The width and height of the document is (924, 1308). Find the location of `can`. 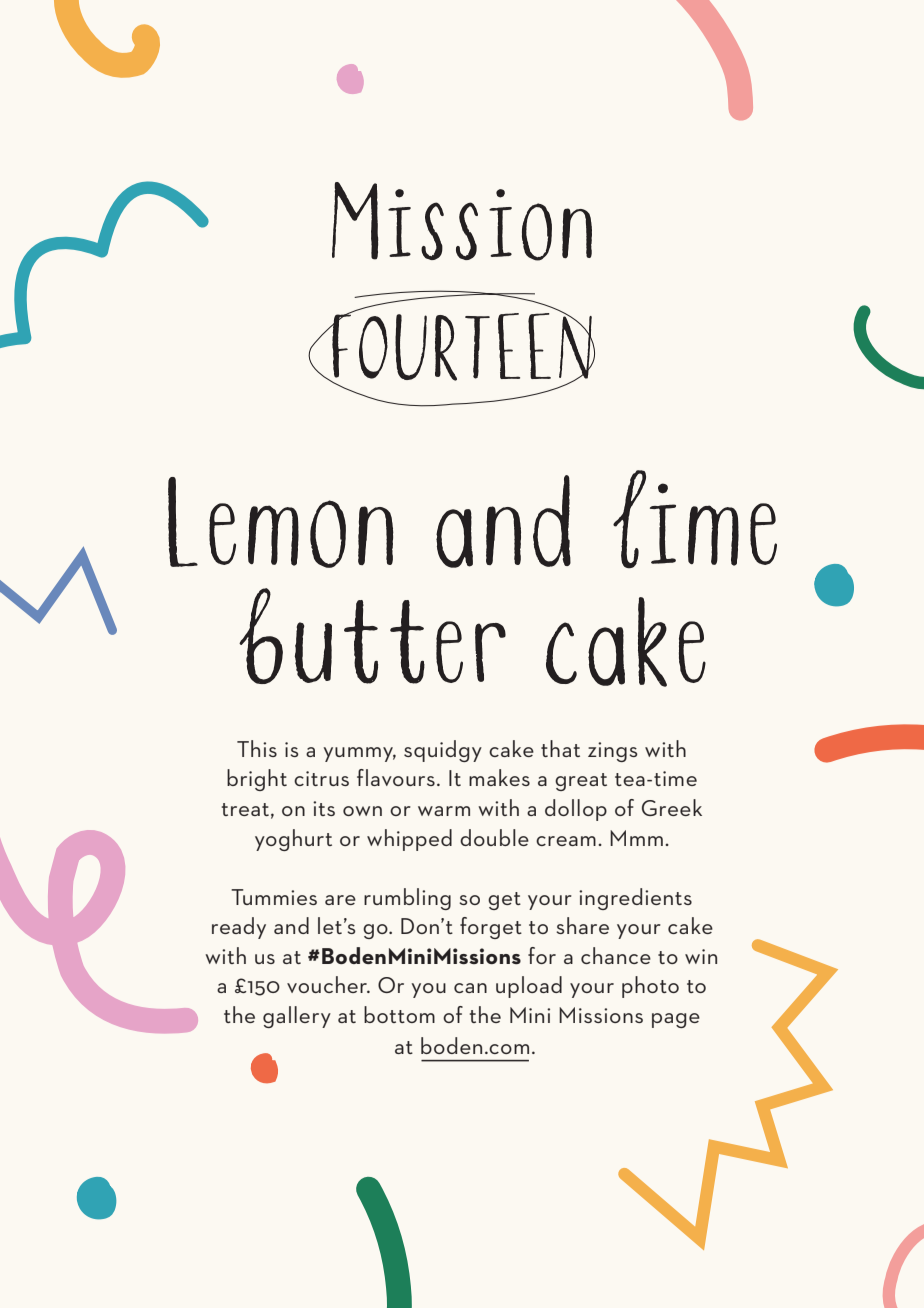

can is located at coordinates (470, 988).
